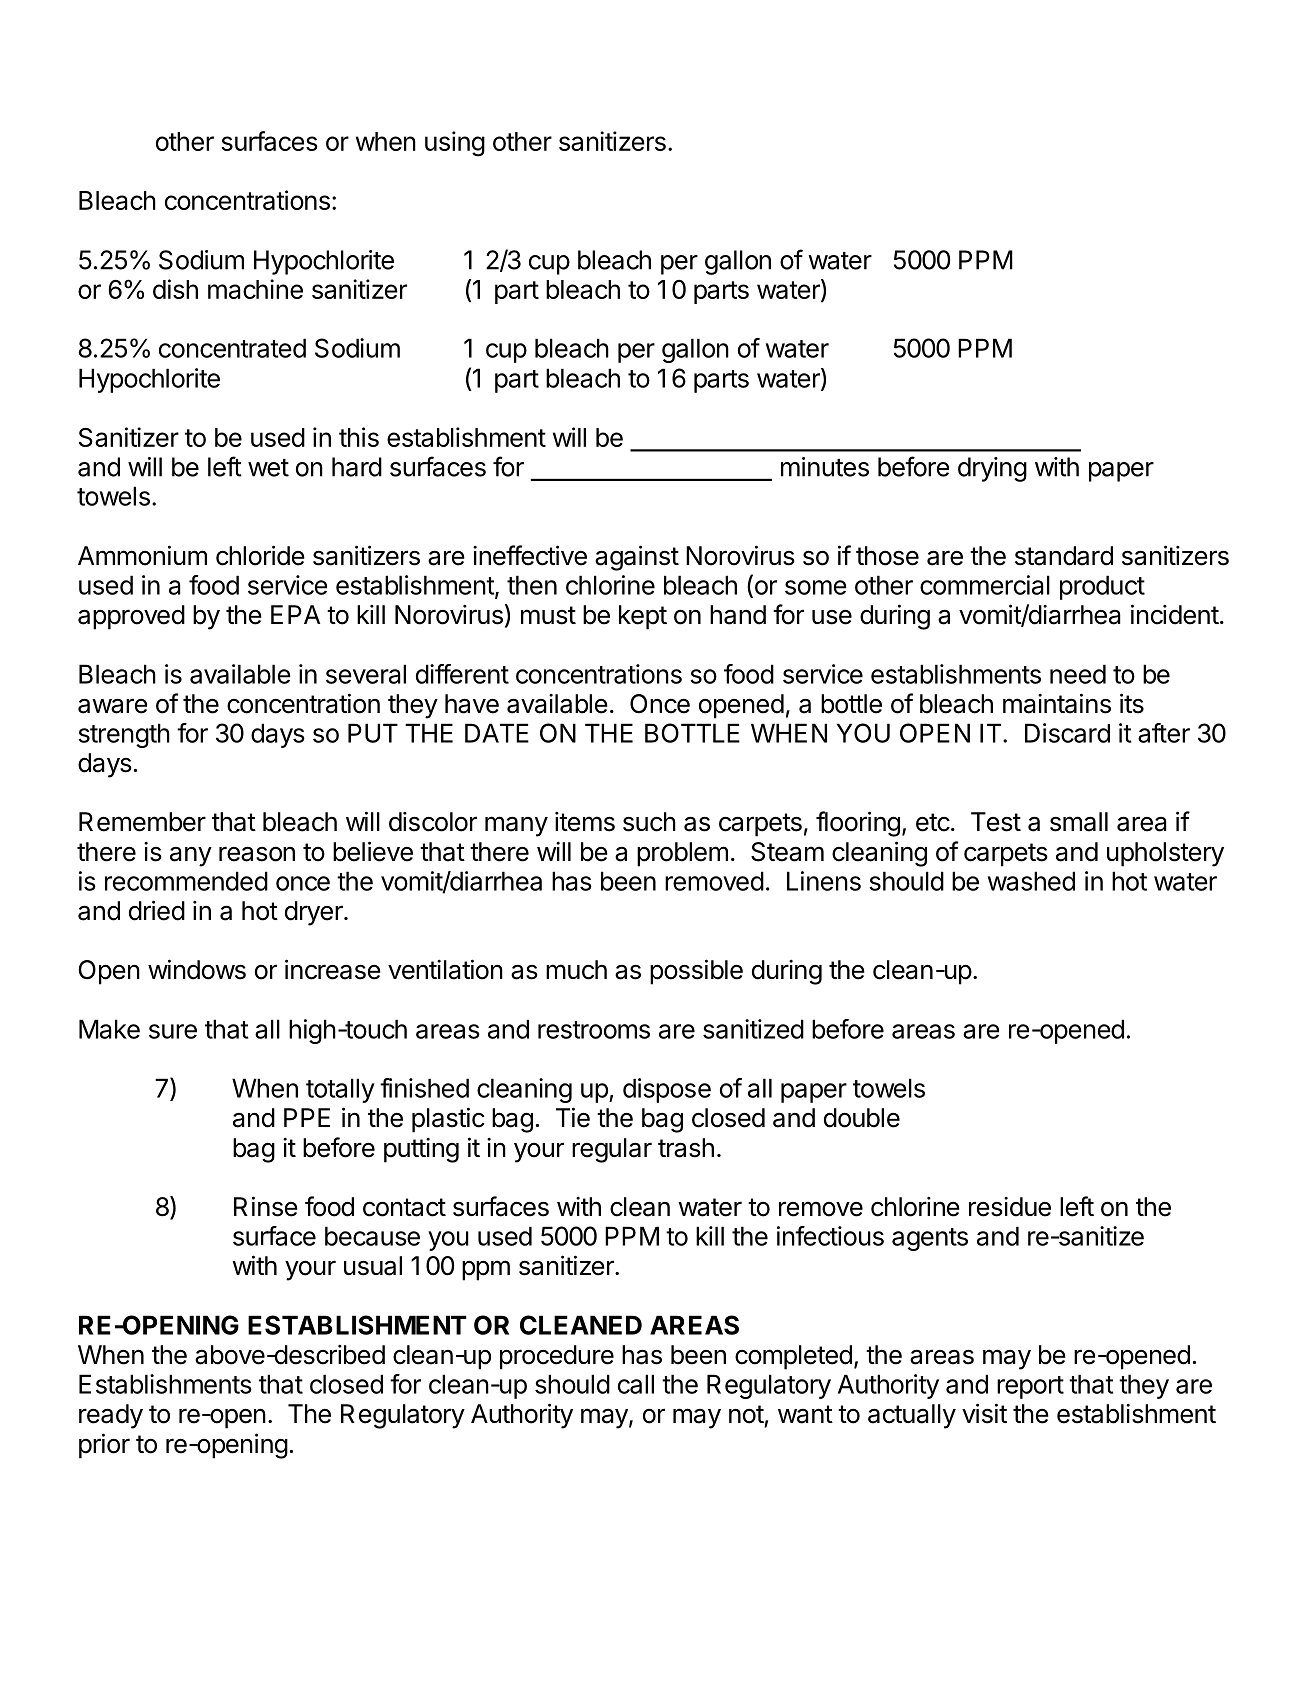 This screenshot has height=1698, width=1312. I want to click on small, so click(1079, 822).
